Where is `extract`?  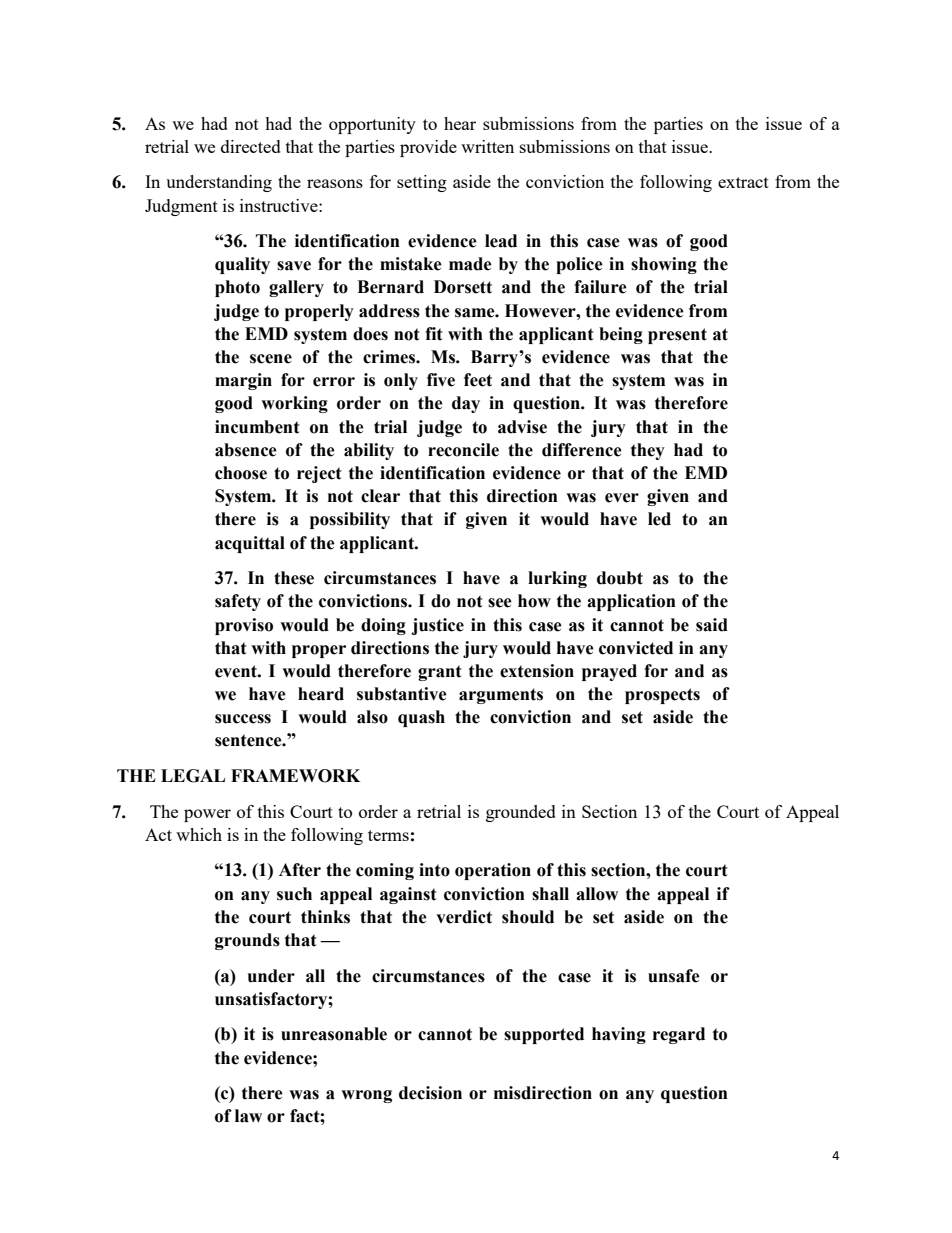 extract is located at coordinates (743, 182).
